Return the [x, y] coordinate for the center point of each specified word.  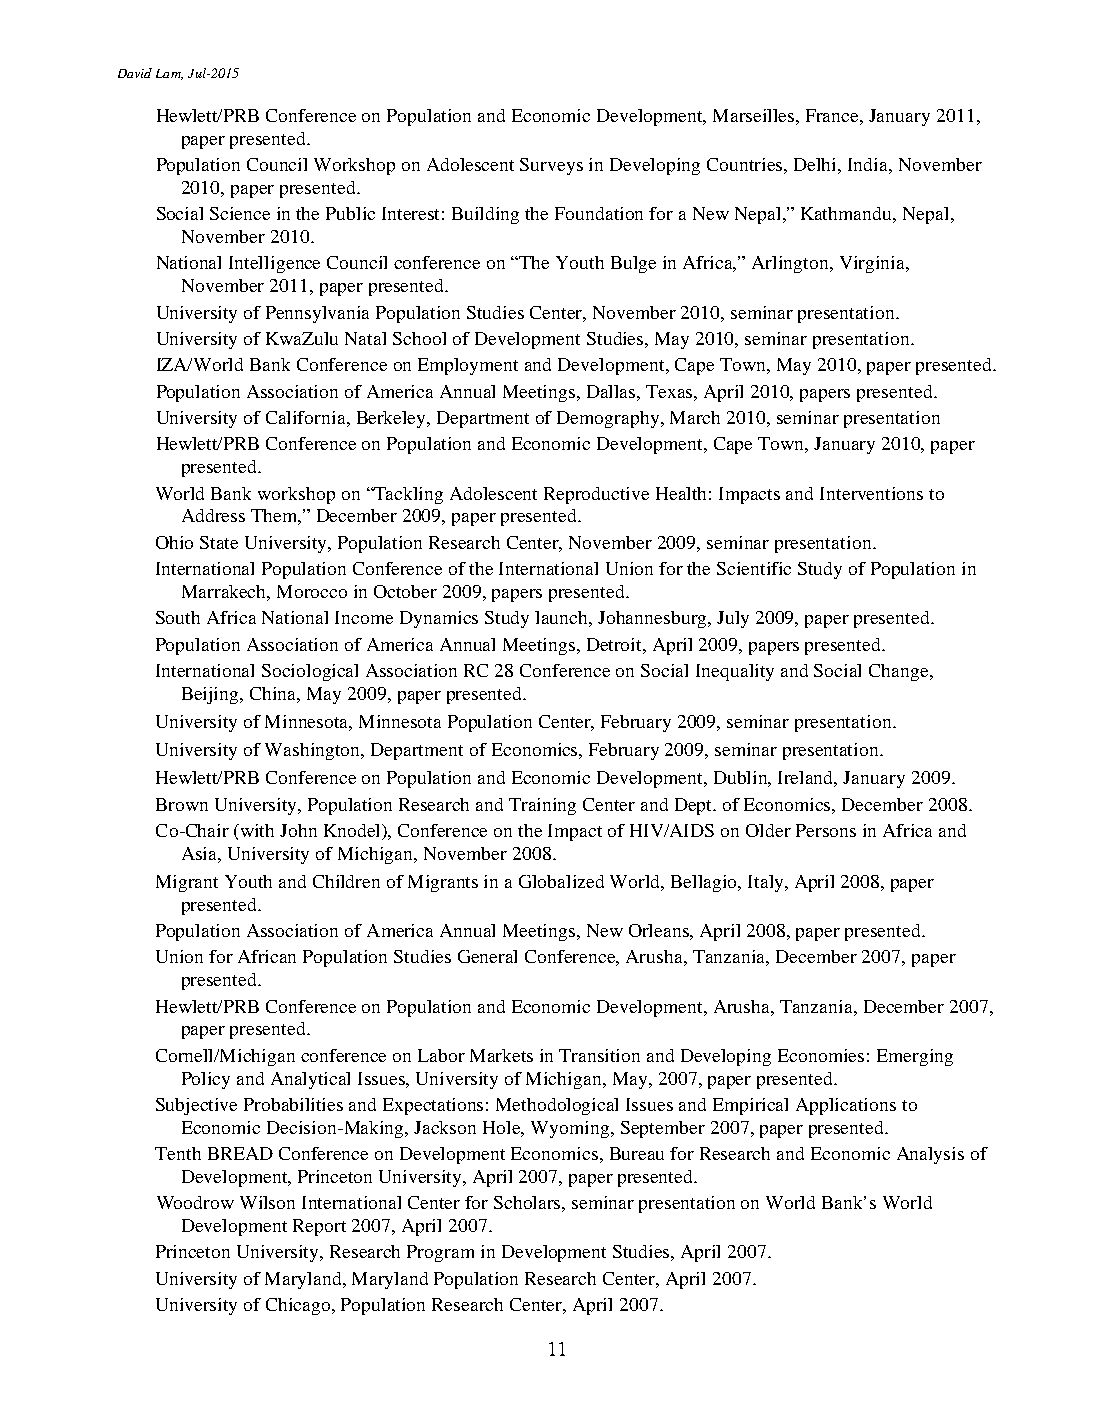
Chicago [299, 1306]
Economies [821, 1055]
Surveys [551, 166]
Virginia [874, 264]
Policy [206, 1080]
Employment [468, 366]
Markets [501, 1055]
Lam [169, 74]
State [219, 542]
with [257, 830]
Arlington [792, 264]
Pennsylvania [317, 314]
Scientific [754, 568]
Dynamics [439, 619]
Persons [826, 830]
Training [542, 806]
